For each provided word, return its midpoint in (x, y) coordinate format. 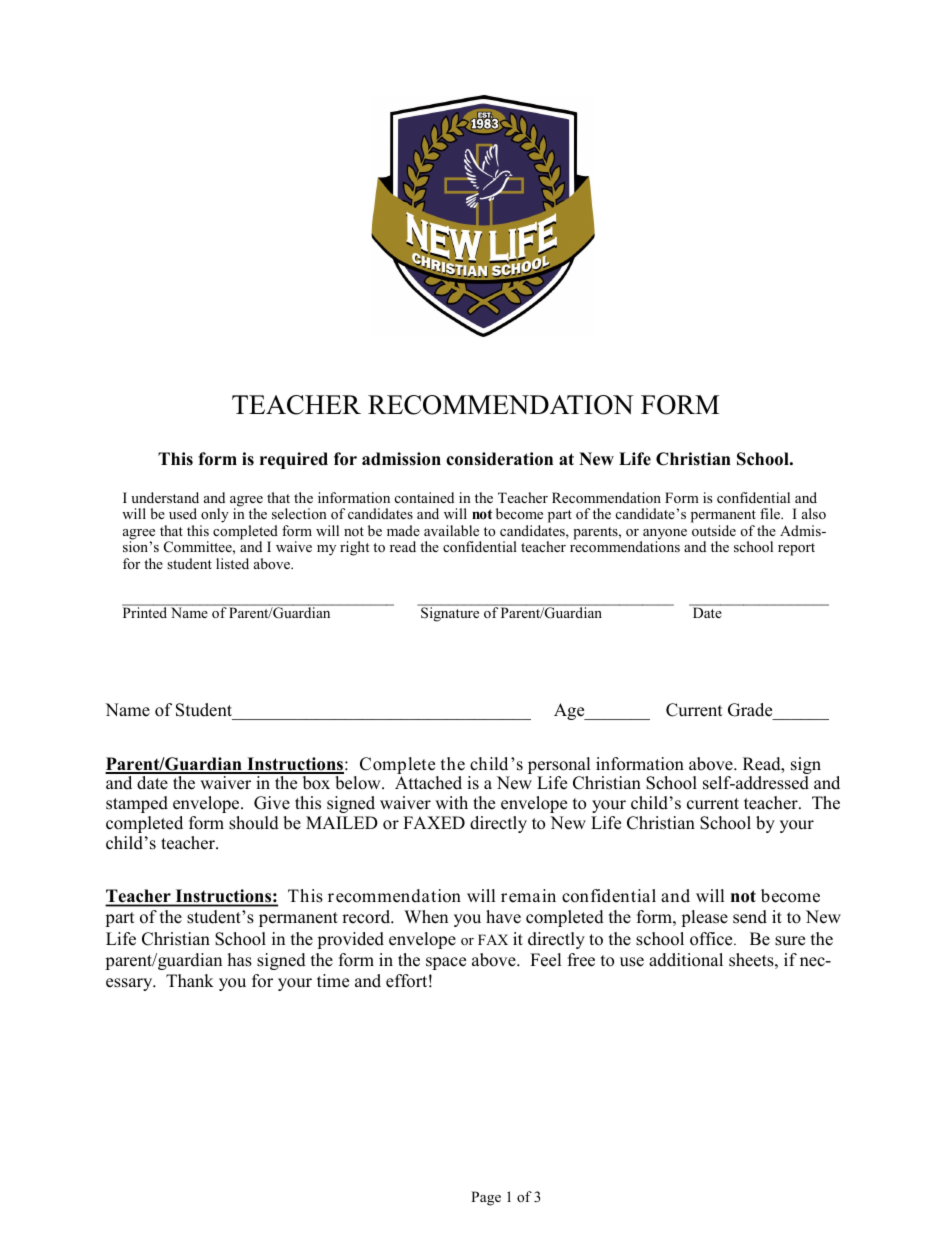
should (254, 823)
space (446, 963)
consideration (499, 459)
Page (486, 1198)
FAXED (434, 822)
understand (165, 497)
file (771, 513)
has (240, 960)
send (750, 917)
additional (686, 960)
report (796, 549)
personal (559, 767)
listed (232, 563)
